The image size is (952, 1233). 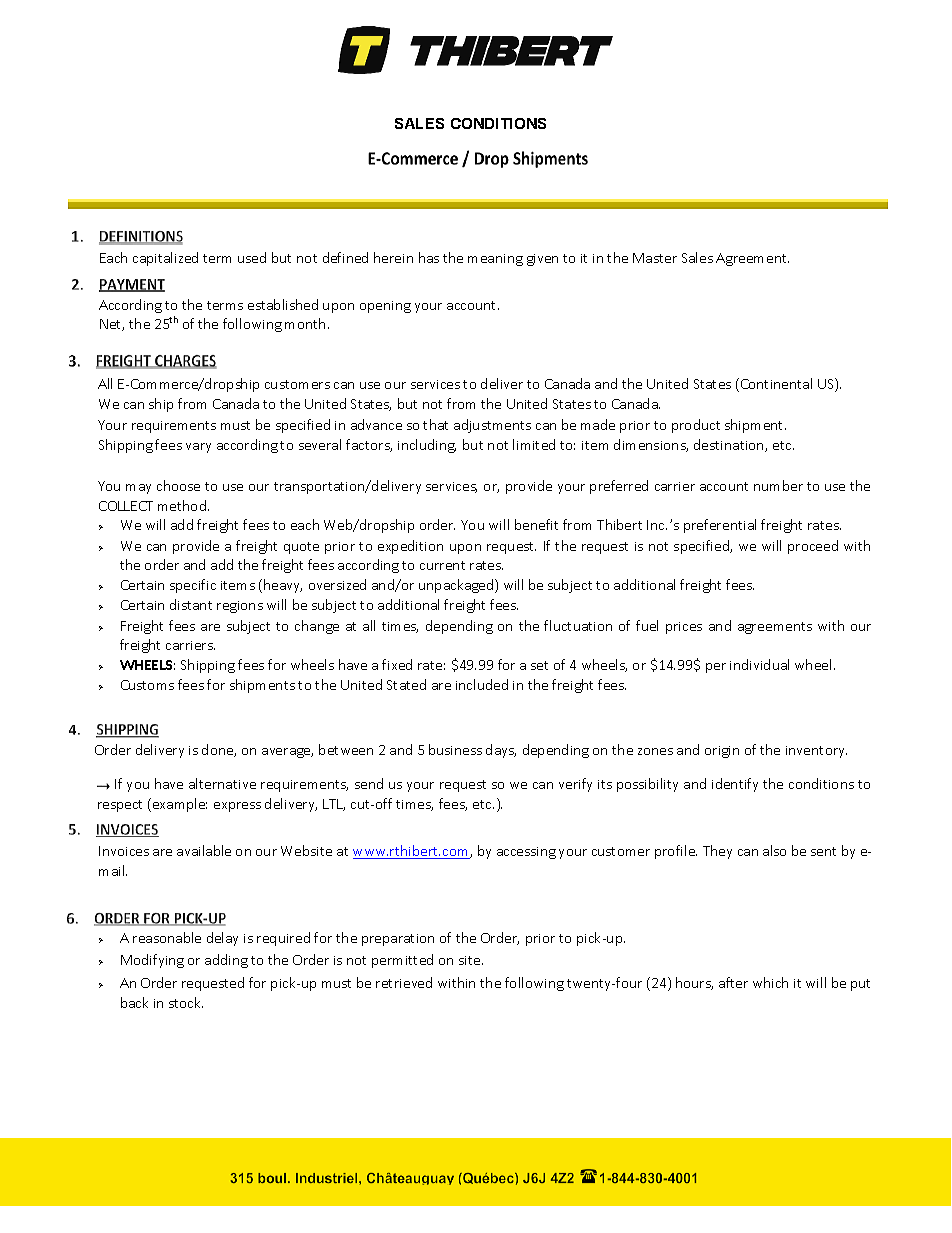 What do you see at coordinates (193, 586) in the document?
I see `specific` at bounding box center [193, 586].
